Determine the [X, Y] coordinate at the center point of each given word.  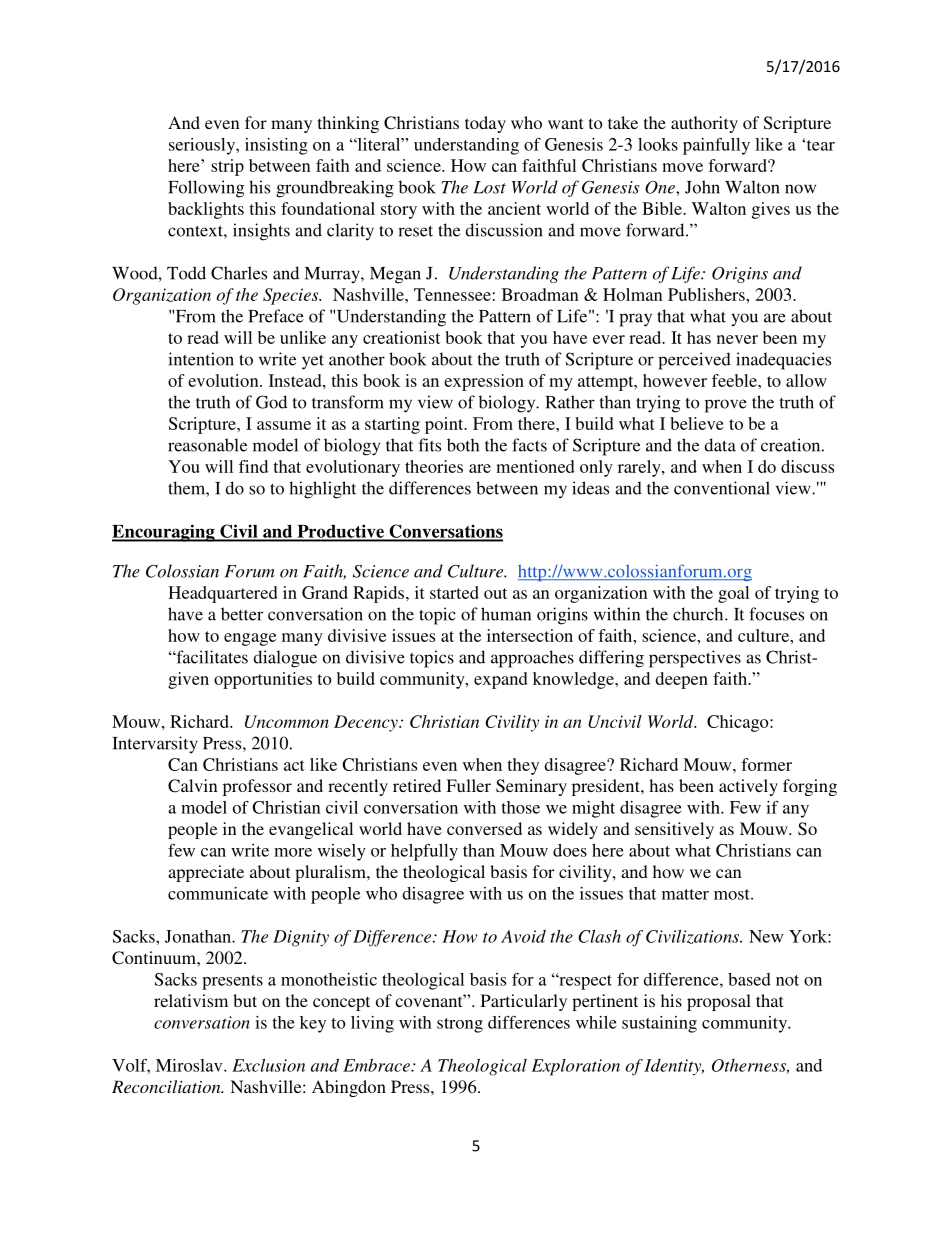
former [766, 764]
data [720, 445]
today [485, 124]
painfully [716, 146]
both [463, 445]
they [523, 766]
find [253, 466]
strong [460, 1025]
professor [257, 787]
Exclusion [268, 1065]
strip [227, 167]
